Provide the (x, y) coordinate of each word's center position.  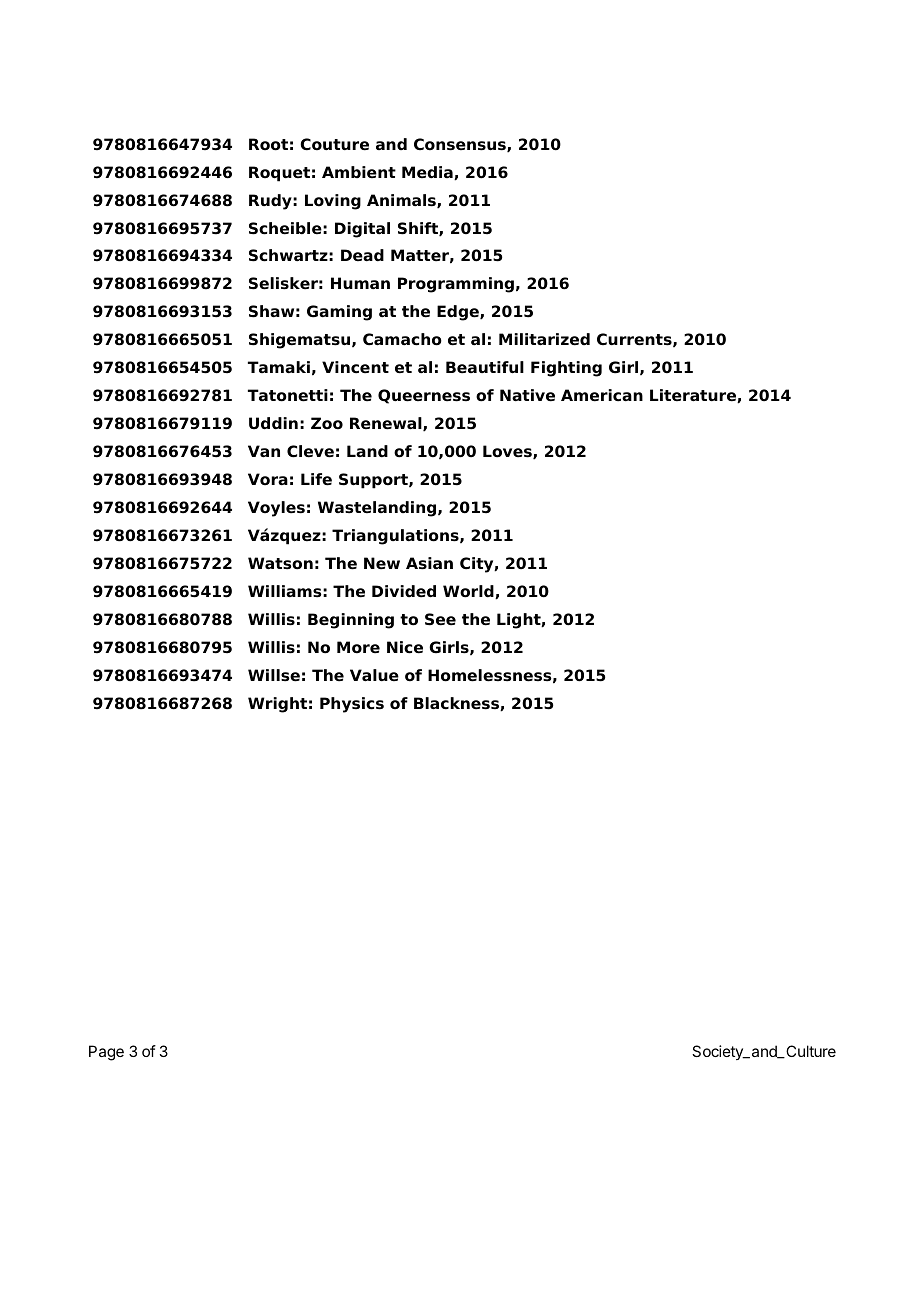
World (469, 592)
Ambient (359, 172)
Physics (352, 705)
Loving (333, 202)
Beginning (351, 621)
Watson (280, 563)
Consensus (461, 145)
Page (106, 1053)
